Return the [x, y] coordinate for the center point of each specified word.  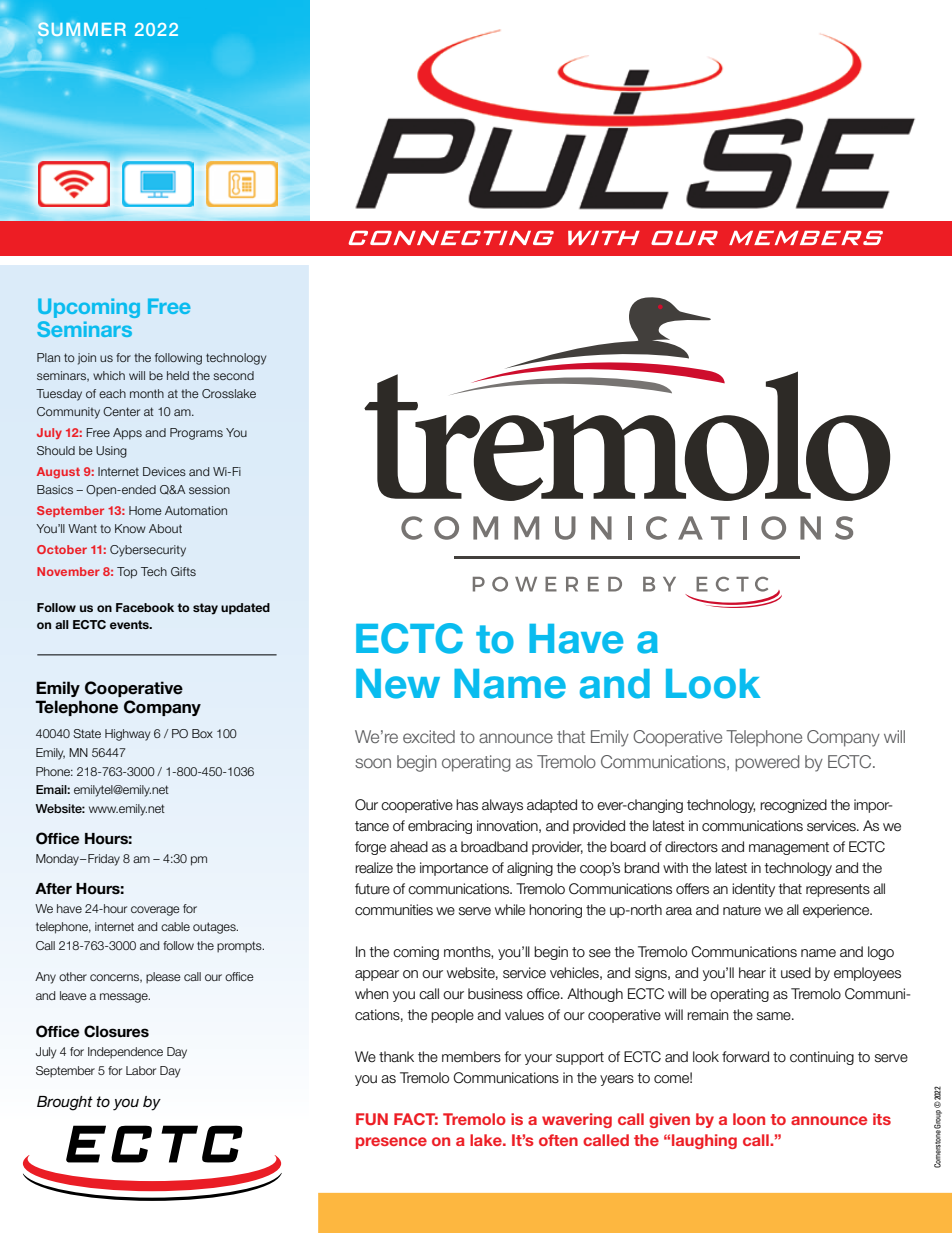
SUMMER [81, 29]
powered [767, 763]
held [178, 375]
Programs [196, 434]
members [471, 1057]
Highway [127, 735]
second [233, 375]
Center [121, 411]
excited [429, 736]
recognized [793, 806]
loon [749, 1119]
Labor [141, 1070]
